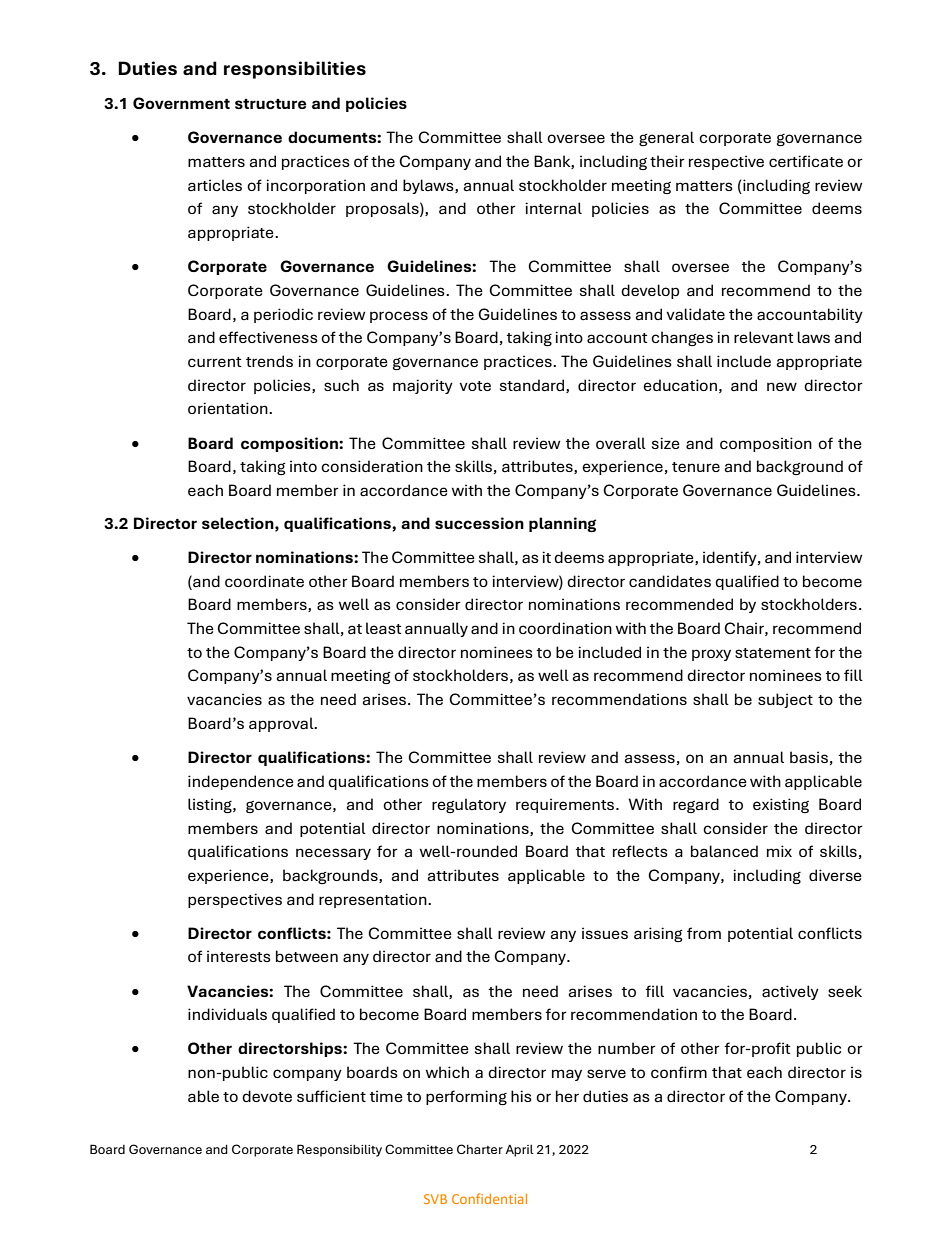 The width and height of the page is (952, 1233). Describe the element at coordinates (339, 1150) in the page. I see `Responsibility` at that location.
